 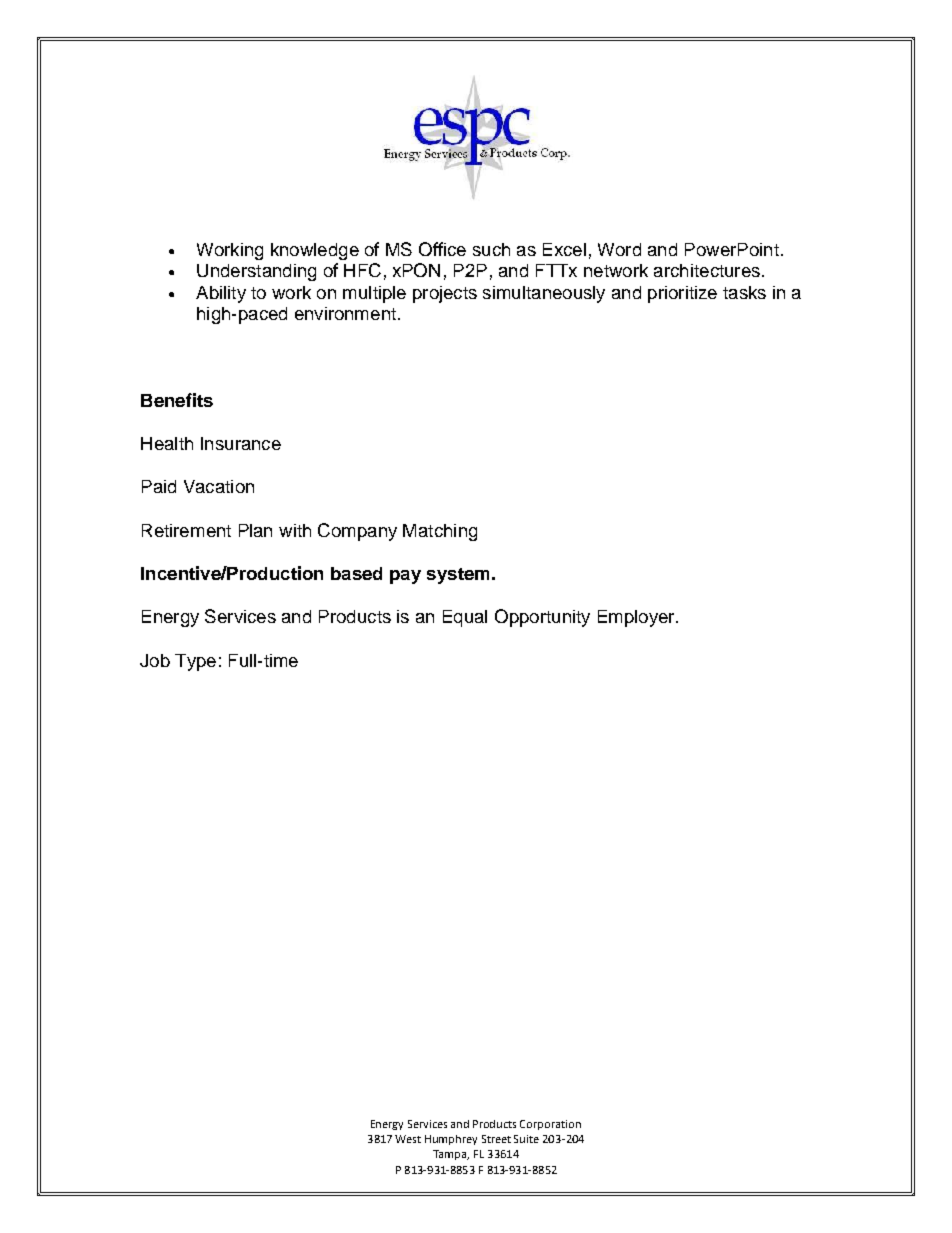 I want to click on prioritize, so click(x=682, y=294).
